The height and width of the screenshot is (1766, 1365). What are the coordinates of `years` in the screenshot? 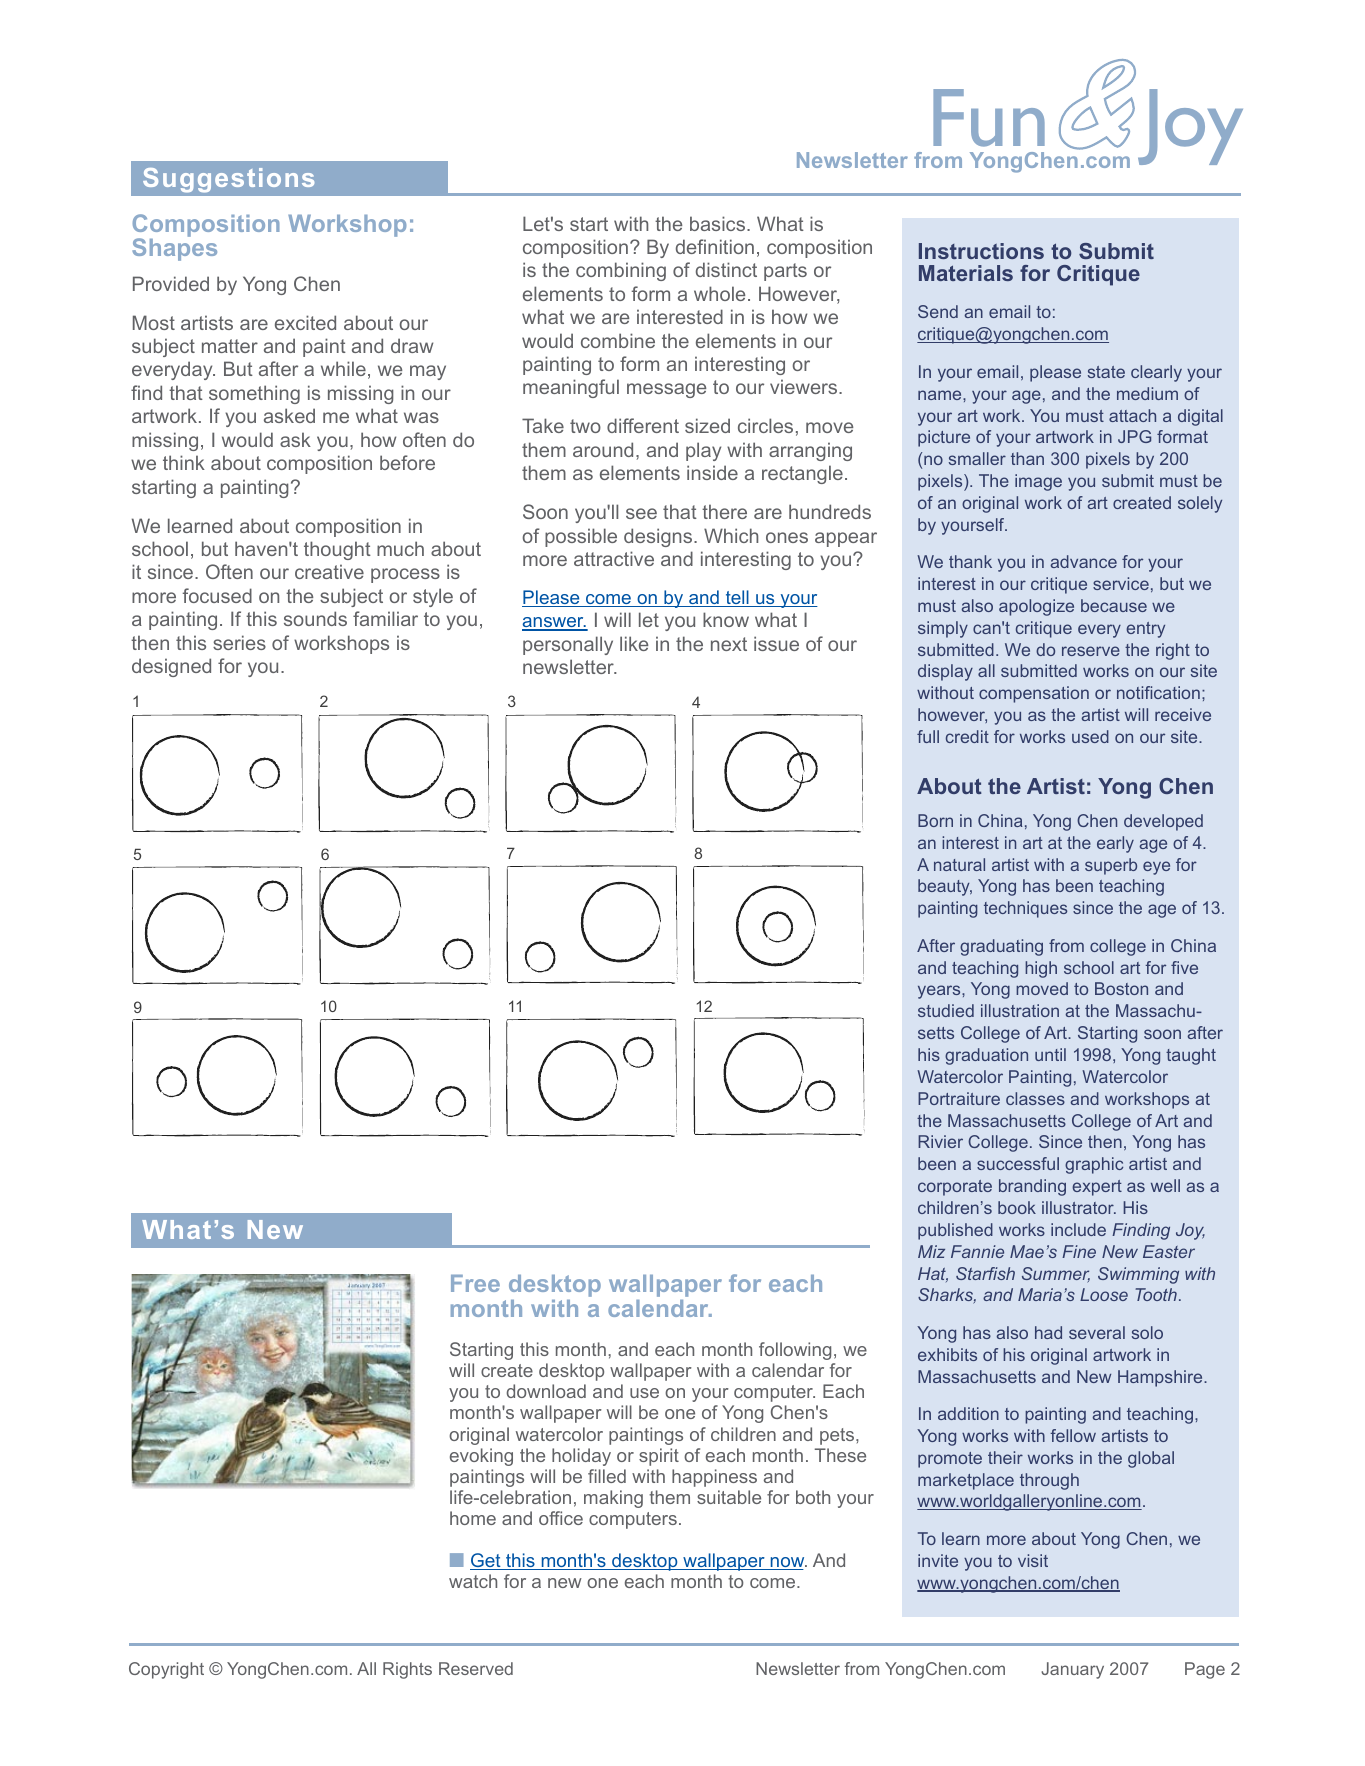 It's located at (940, 992).
